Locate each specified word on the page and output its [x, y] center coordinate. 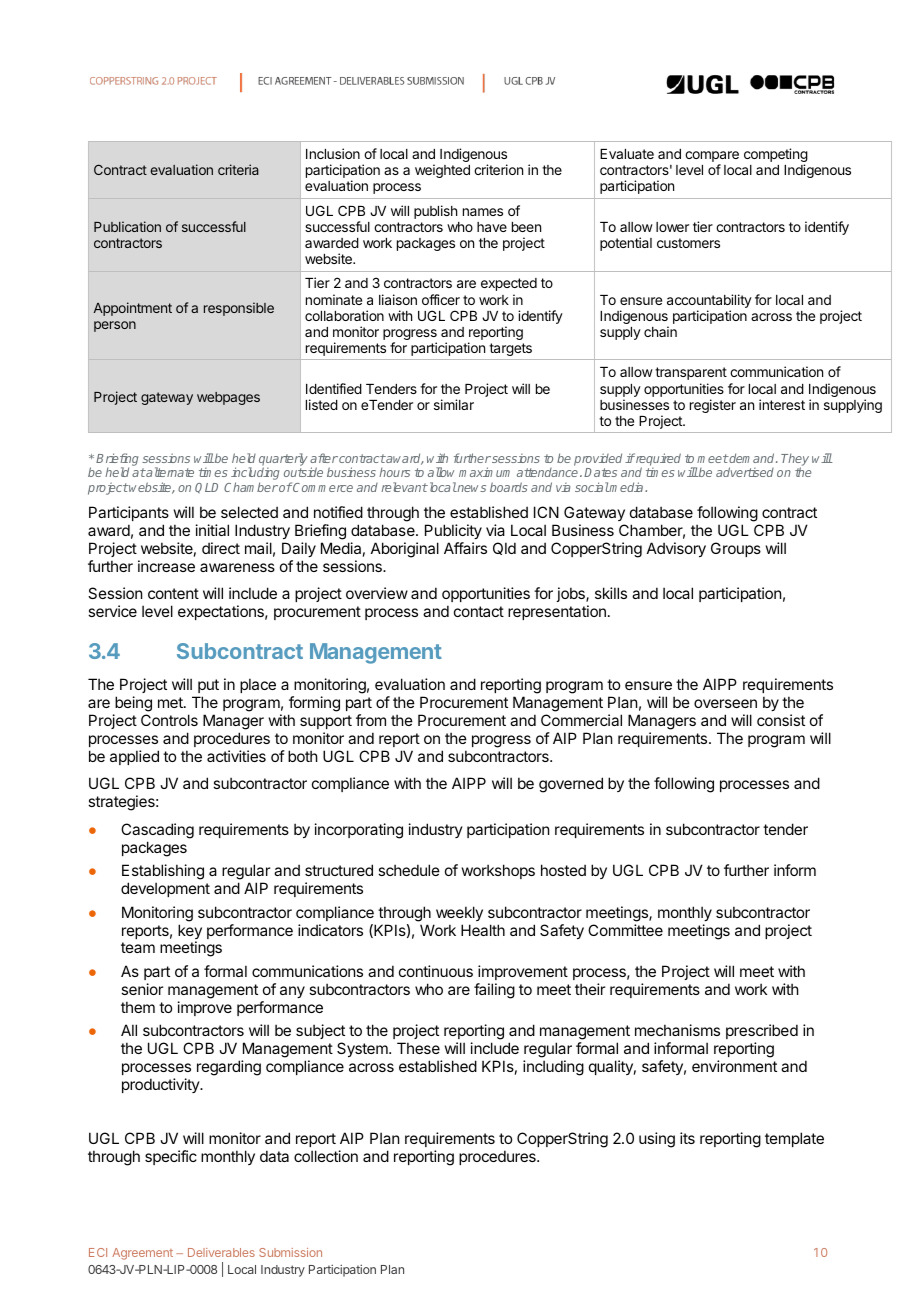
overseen [725, 703]
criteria [238, 169]
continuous [436, 971]
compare [712, 158]
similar [454, 404]
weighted [442, 171]
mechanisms [677, 1030]
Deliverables [221, 1252]
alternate [169, 472]
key [190, 933]
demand [752, 458]
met [171, 702]
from [371, 720]
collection [326, 1156]
